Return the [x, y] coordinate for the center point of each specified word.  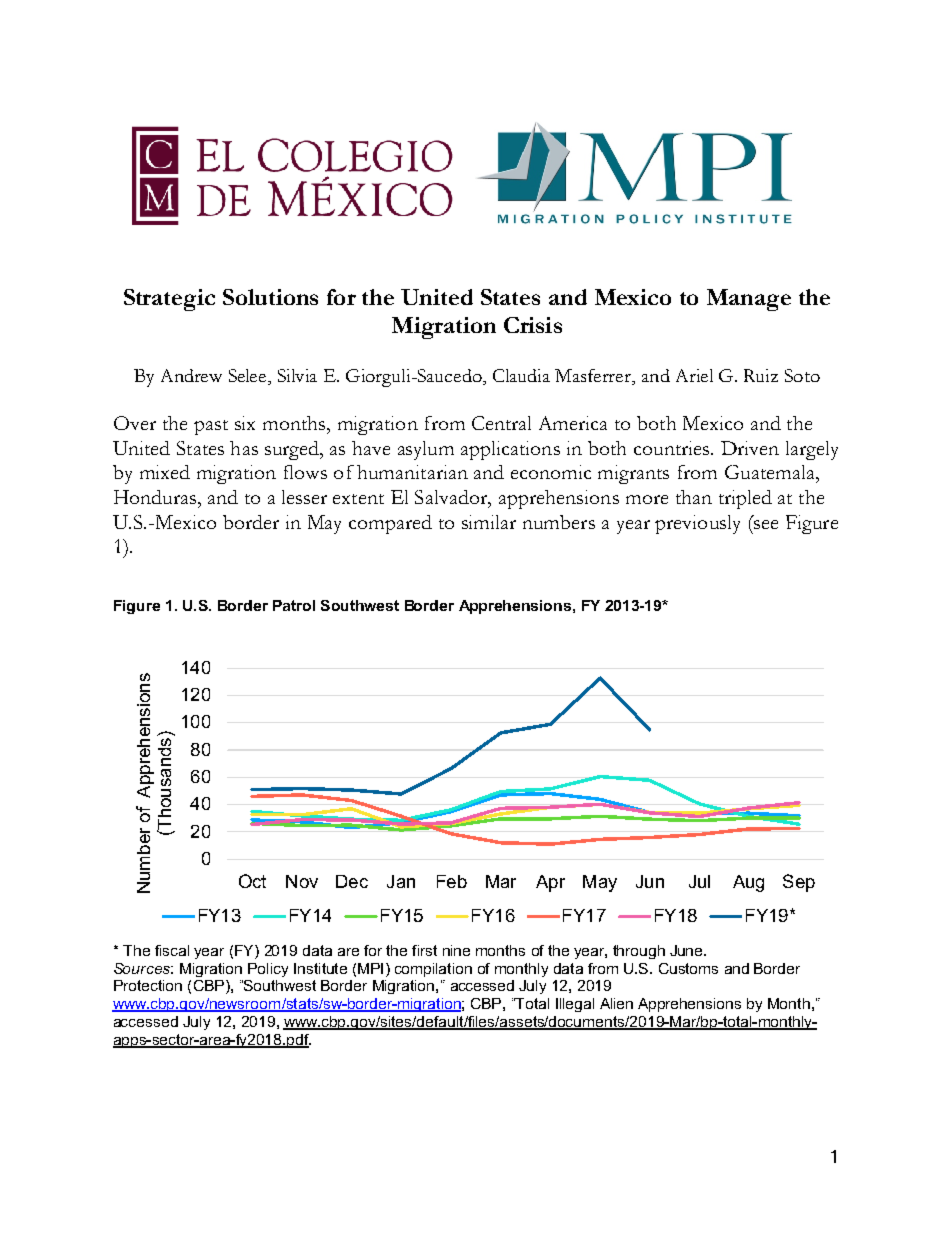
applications [510, 450]
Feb [452, 881]
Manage [749, 300]
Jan [401, 881]
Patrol [294, 605]
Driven [750, 448]
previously [697, 524]
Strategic [169, 300]
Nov [302, 881]
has [244, 448]
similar [489, 522]
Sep [799, 883]
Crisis [533, 325]
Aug [748, 883]
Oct [252, 881]
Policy [268, 970]
